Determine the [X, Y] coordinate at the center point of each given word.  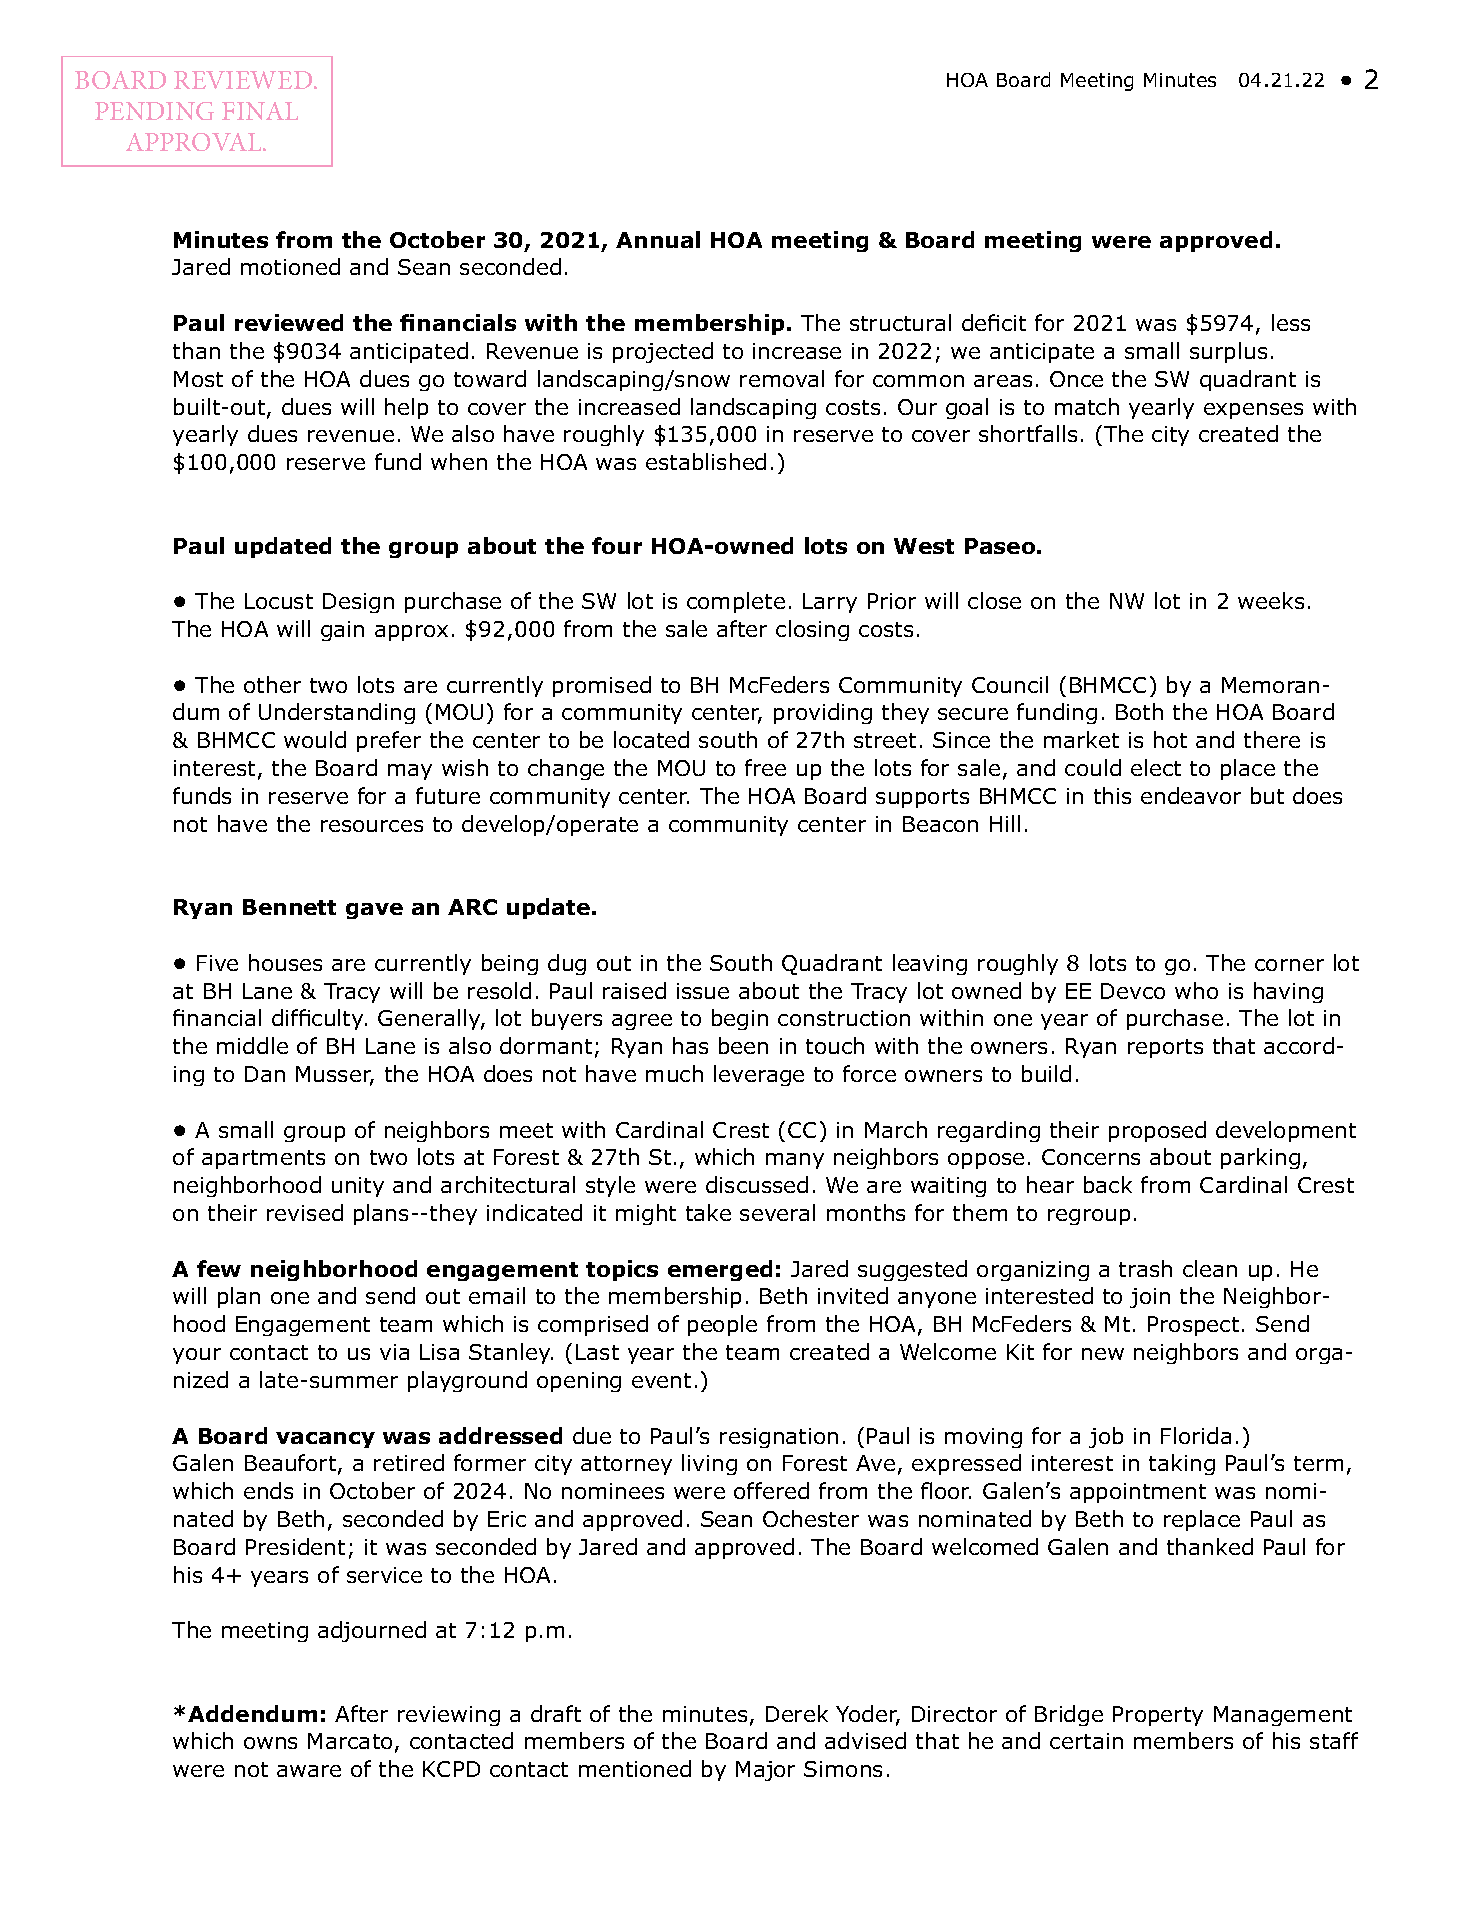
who [1196, 990]
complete [736, 602]
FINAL [260, 111]
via [394, 1352]
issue [703, 991]
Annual [658, 239]
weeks [1271, 600]
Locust [279, 601]
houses [285, 962]
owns [270, 1743]
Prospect [1193, 1326]
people [722, 1325]
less [1291, 322]
